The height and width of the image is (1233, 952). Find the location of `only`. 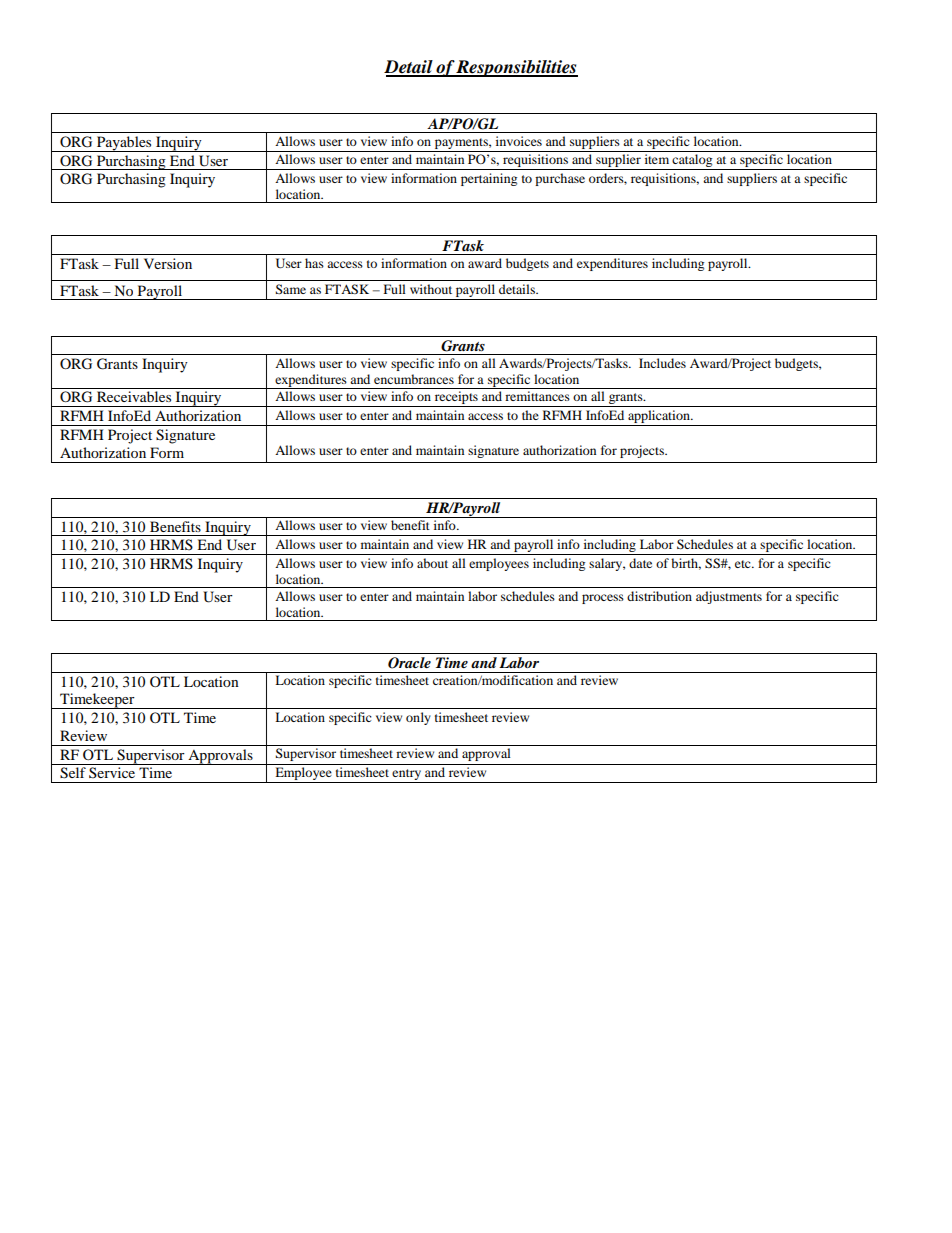

only is located at coordinates (418, 718).
